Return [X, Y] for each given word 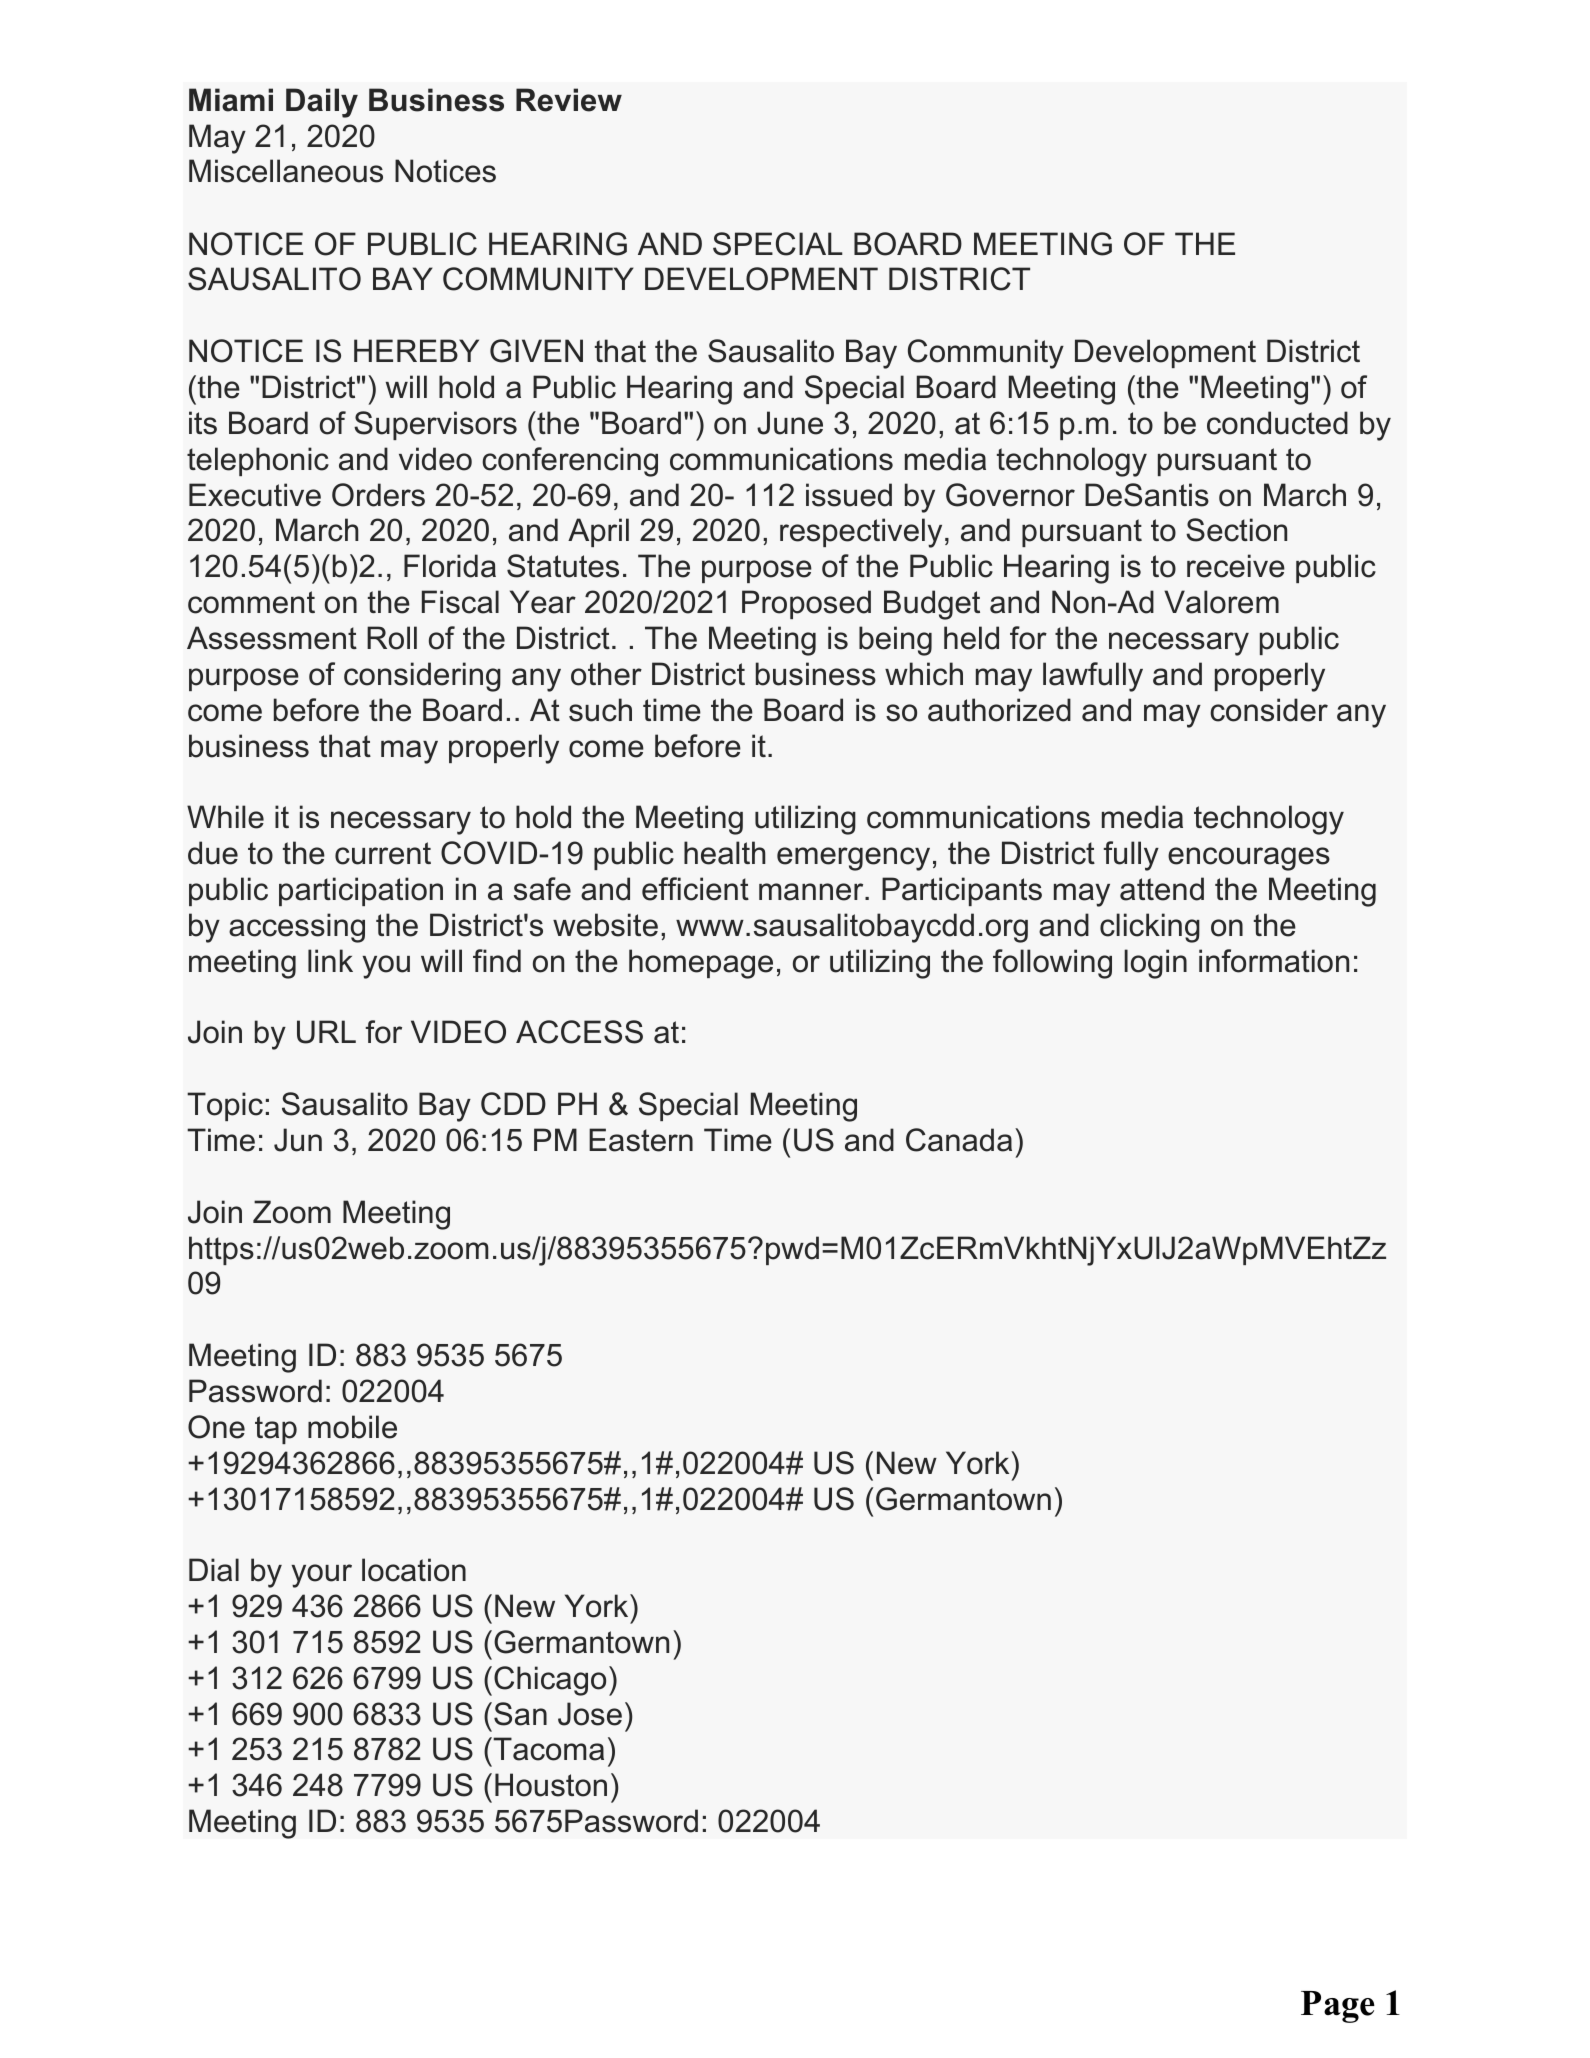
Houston [551, 1785]
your [321, 1576]
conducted [1277, 423]
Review [569, 100]
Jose [590, 1714]
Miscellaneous [286, 171]
